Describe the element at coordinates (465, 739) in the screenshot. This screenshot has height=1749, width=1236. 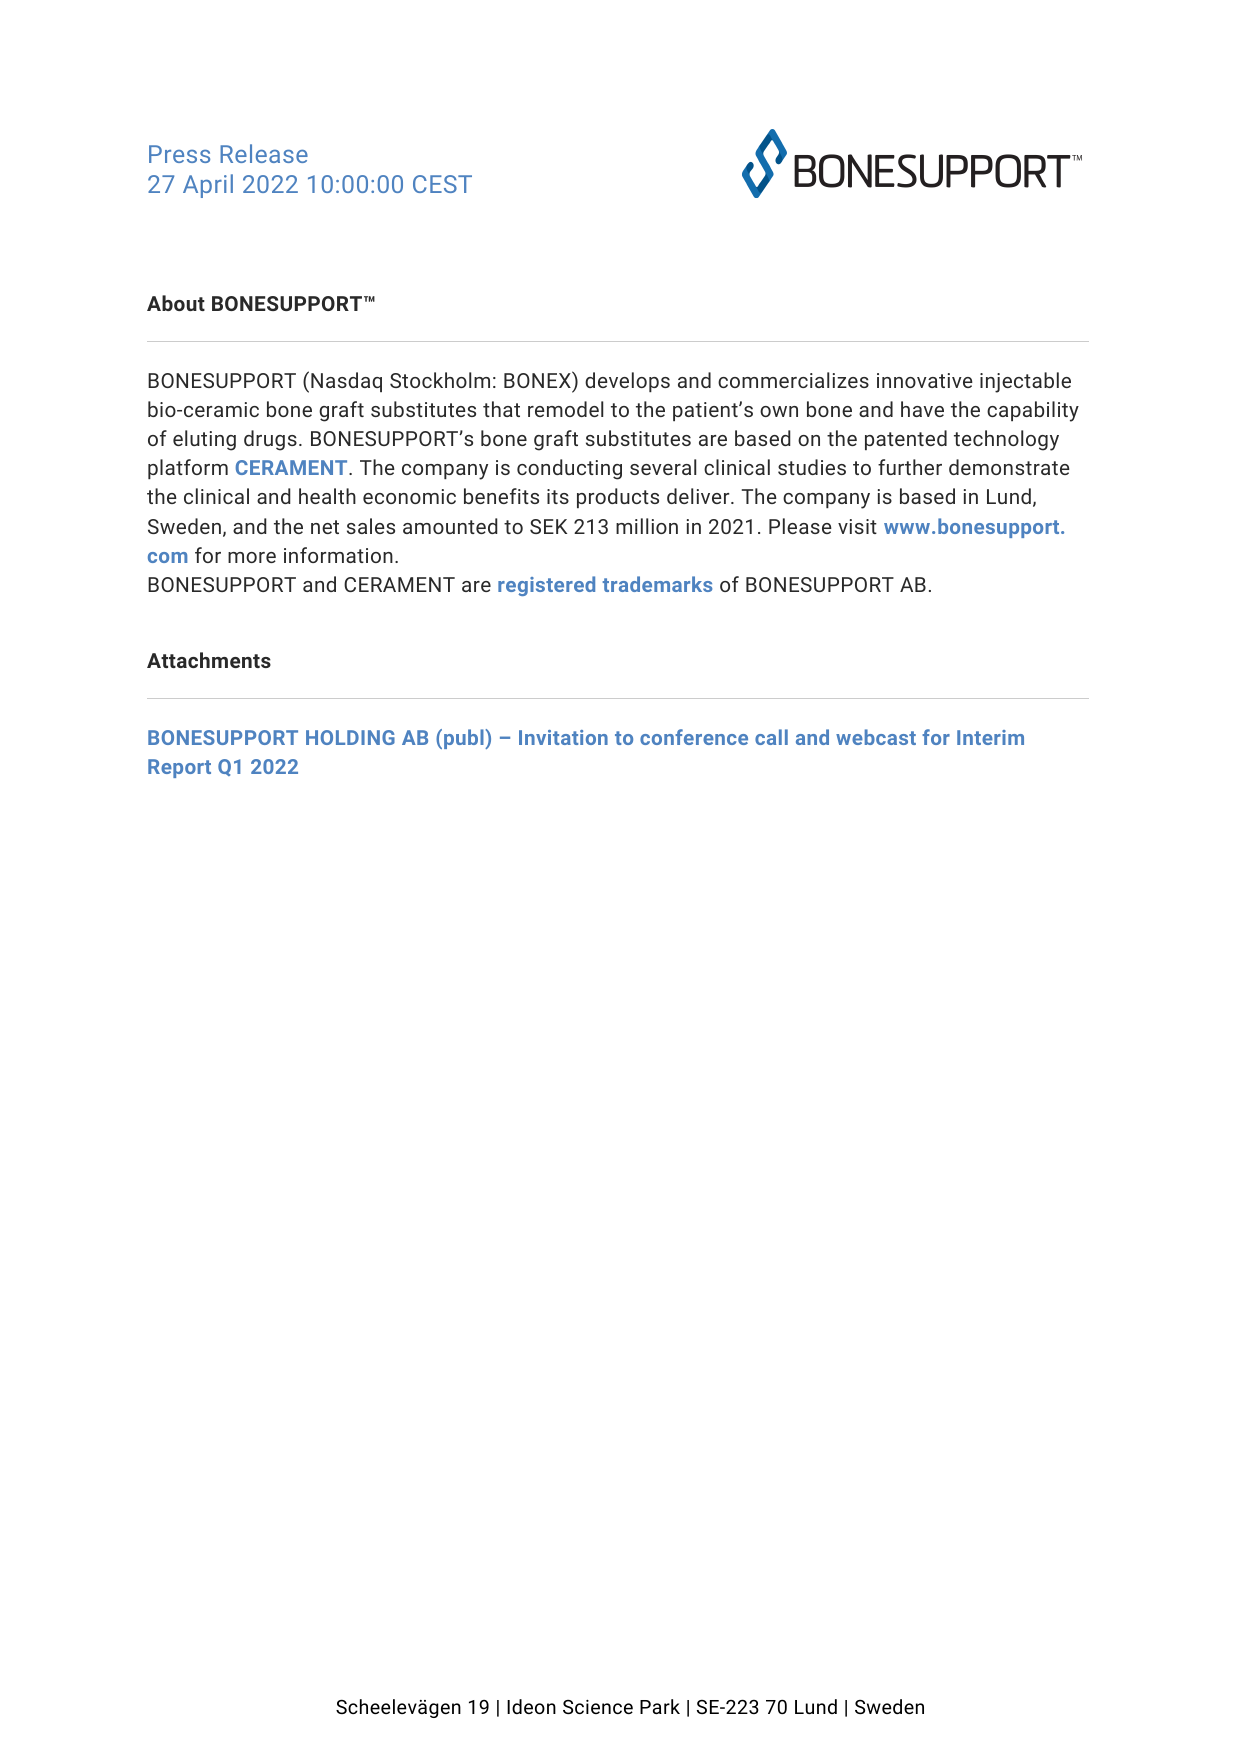
I see `publ` at that location.
